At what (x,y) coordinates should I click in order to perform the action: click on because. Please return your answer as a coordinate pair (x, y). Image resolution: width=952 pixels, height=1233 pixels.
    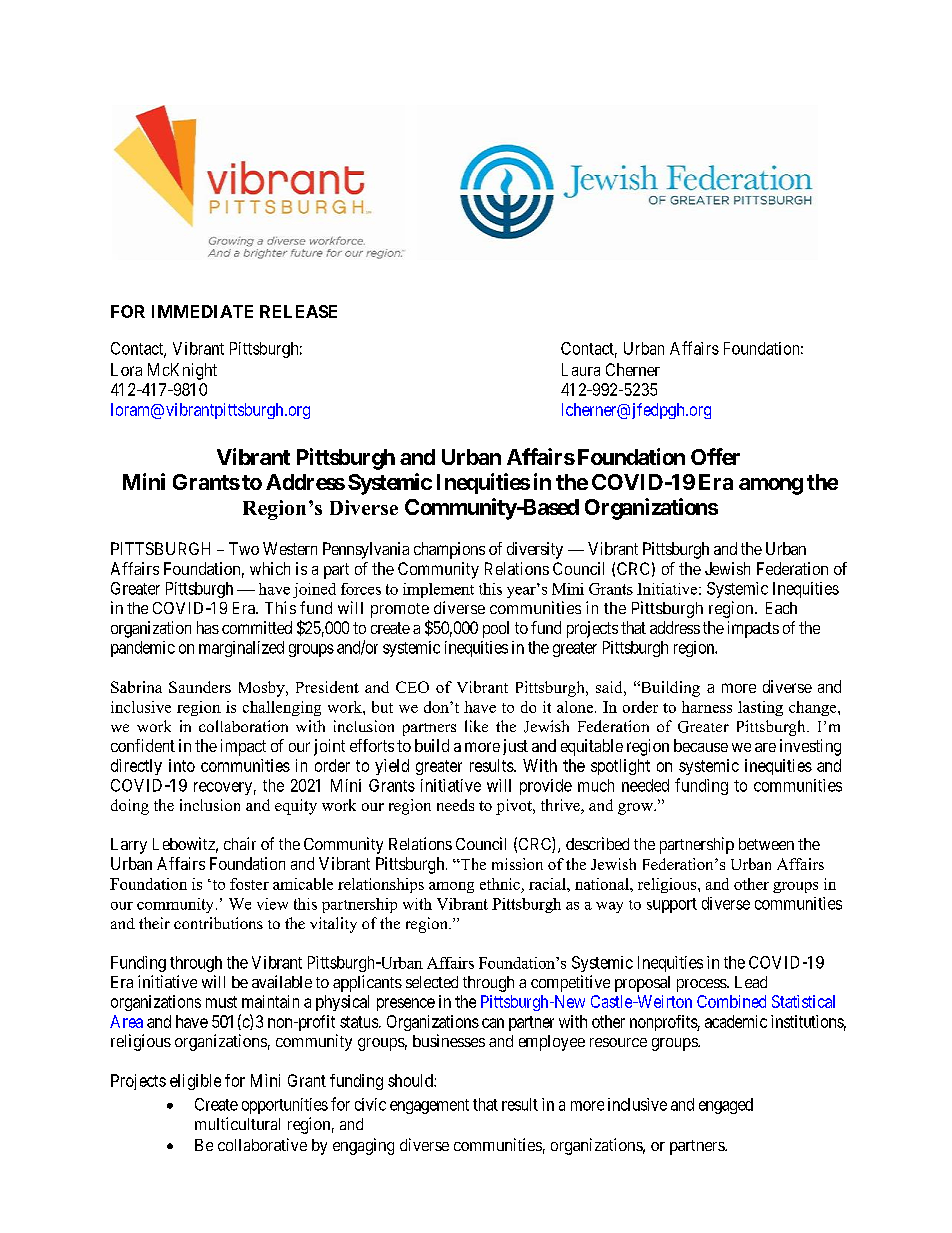
    Looking at the image, I should click on (701, 745).
